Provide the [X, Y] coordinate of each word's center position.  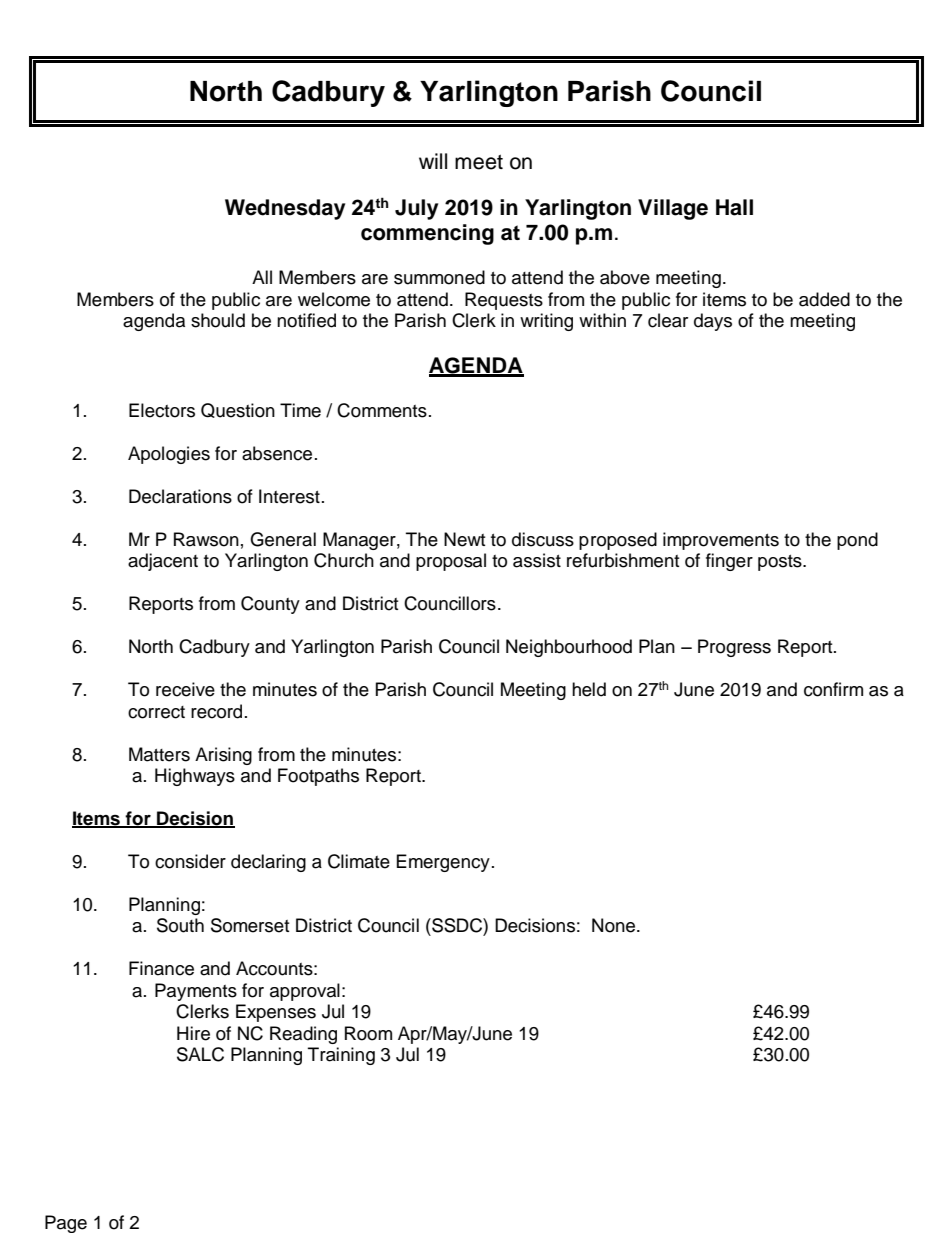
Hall [734, 207]
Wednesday [285, 209]
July [416, 209]
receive [185, 689]
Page [66, 1224]
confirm [833, 689]
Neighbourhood [569, 648]
